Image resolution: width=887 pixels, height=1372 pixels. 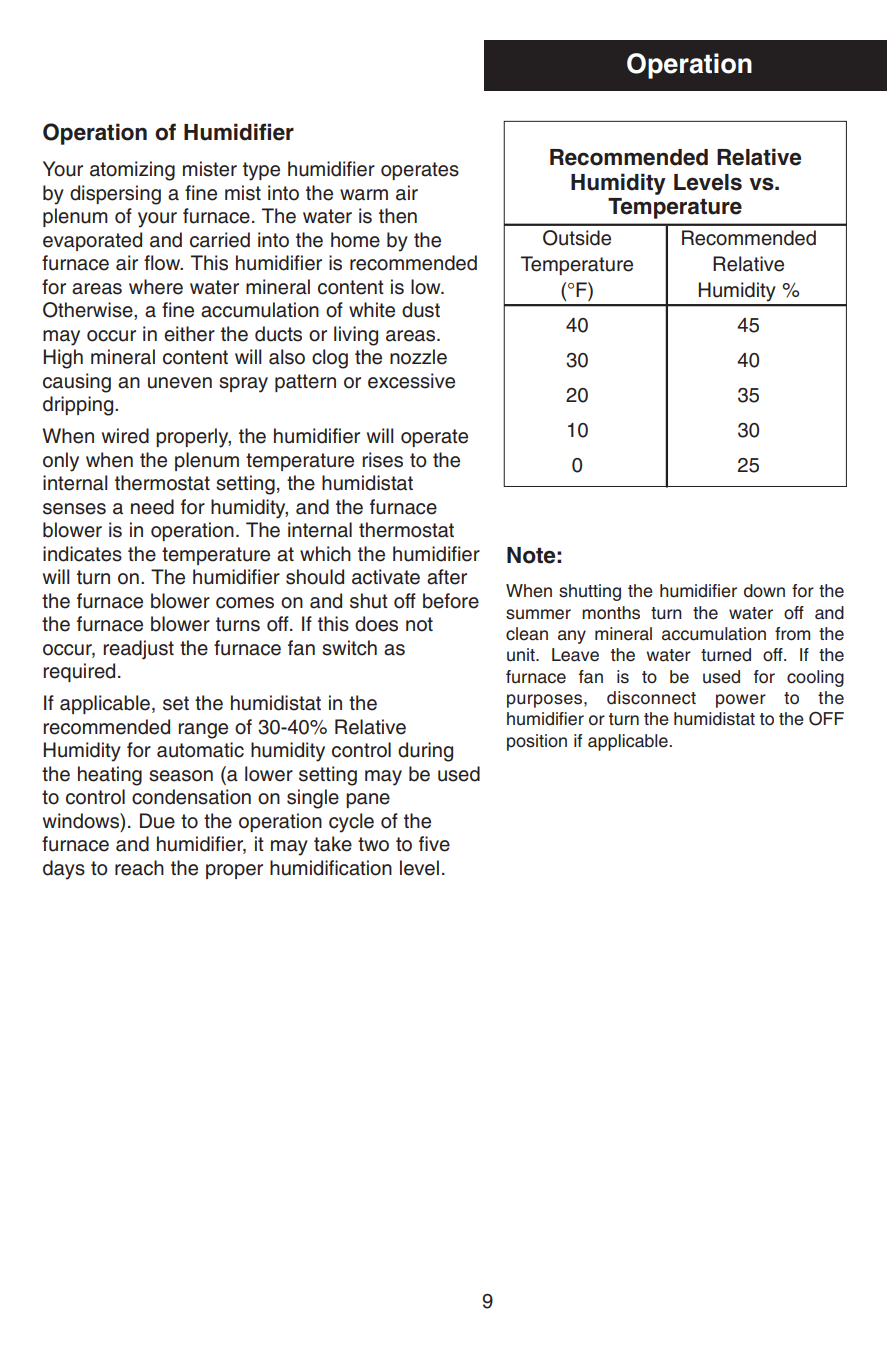 What do you see at coordinates (537, 742) in the screenshot?
I see `position` at bounding box center [537, 742].
